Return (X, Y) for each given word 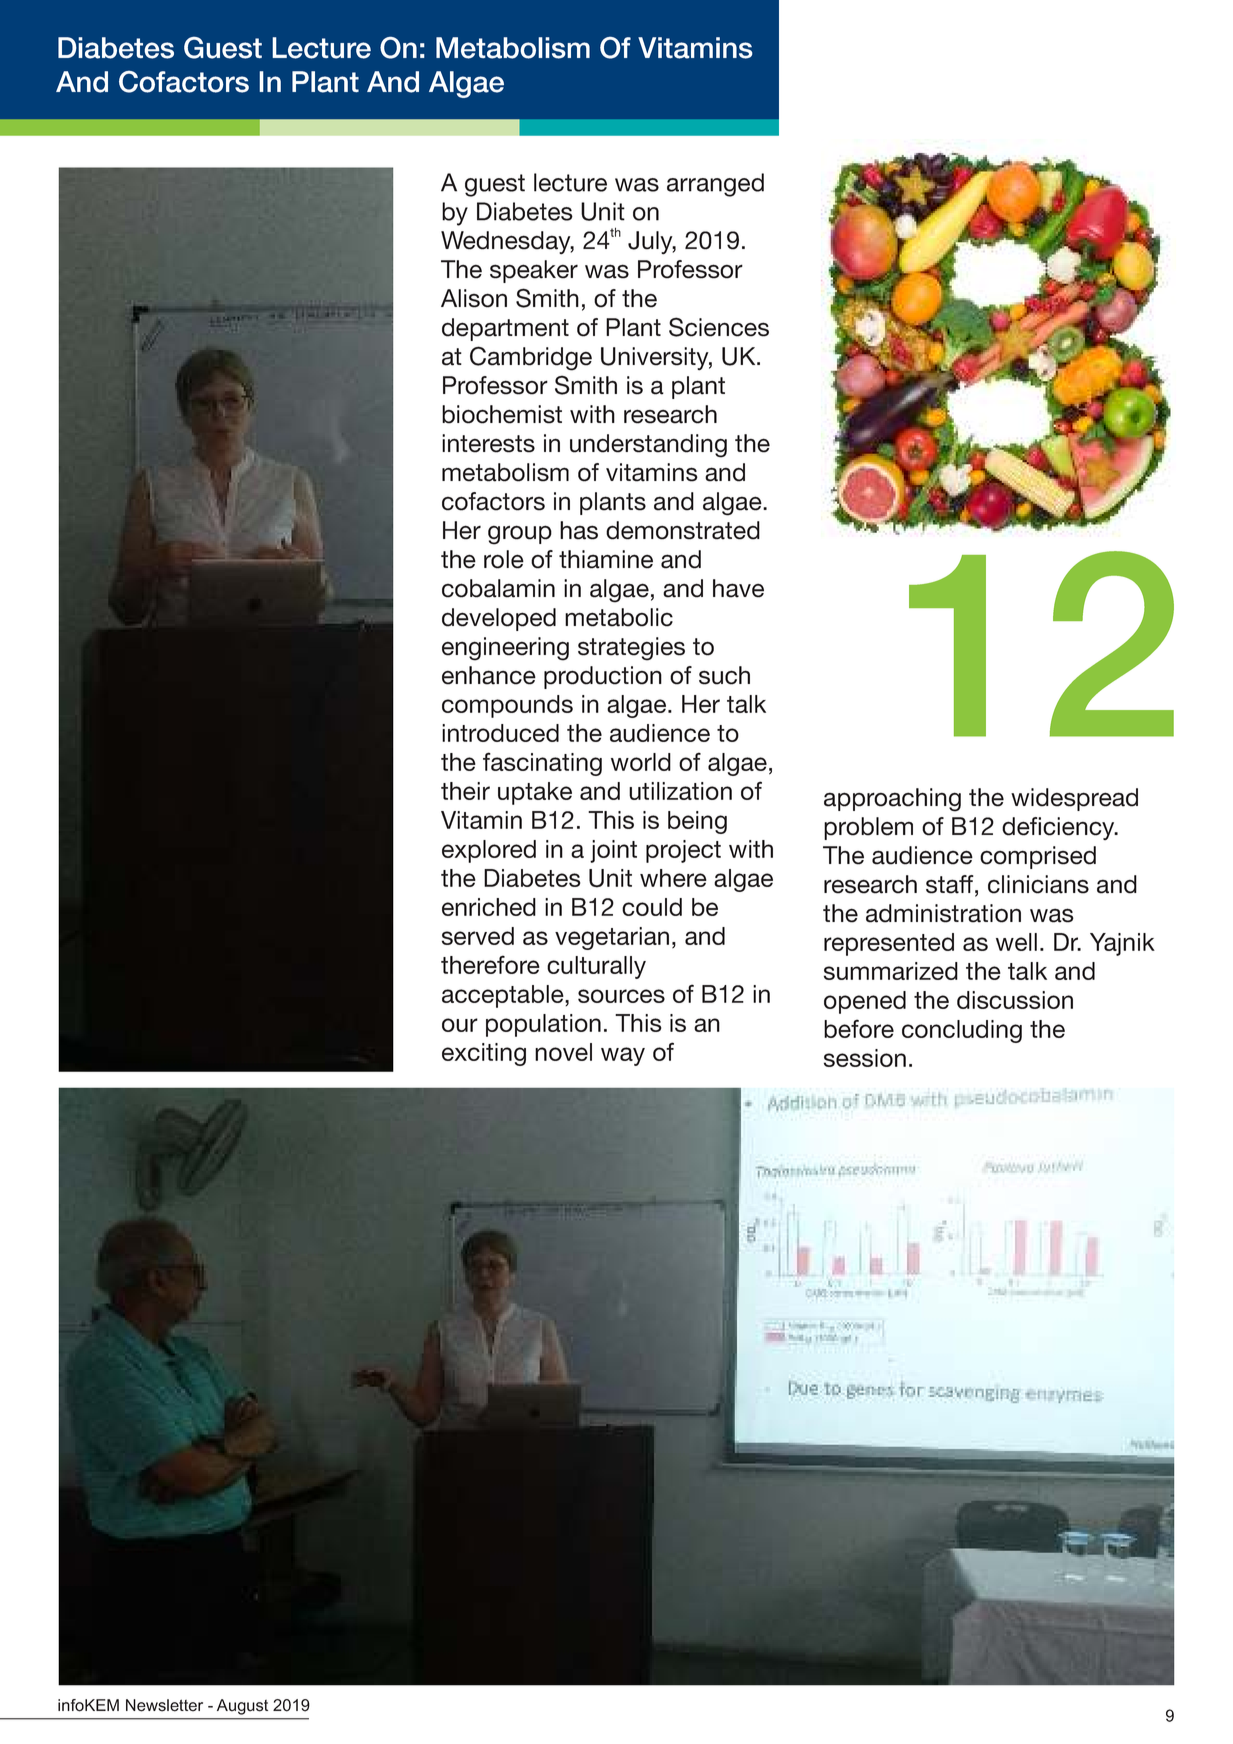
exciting (484, 1054)
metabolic (619, 617)
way (623, 1056)
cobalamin (498, 588)
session (865, 1058)
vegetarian (612, 938)
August (242, 1707)
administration (943, 913)
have (738, 588)
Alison (474, 298)
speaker (534, 271)
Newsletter (164, 1705)
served (478, 936)
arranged (715, 185)
